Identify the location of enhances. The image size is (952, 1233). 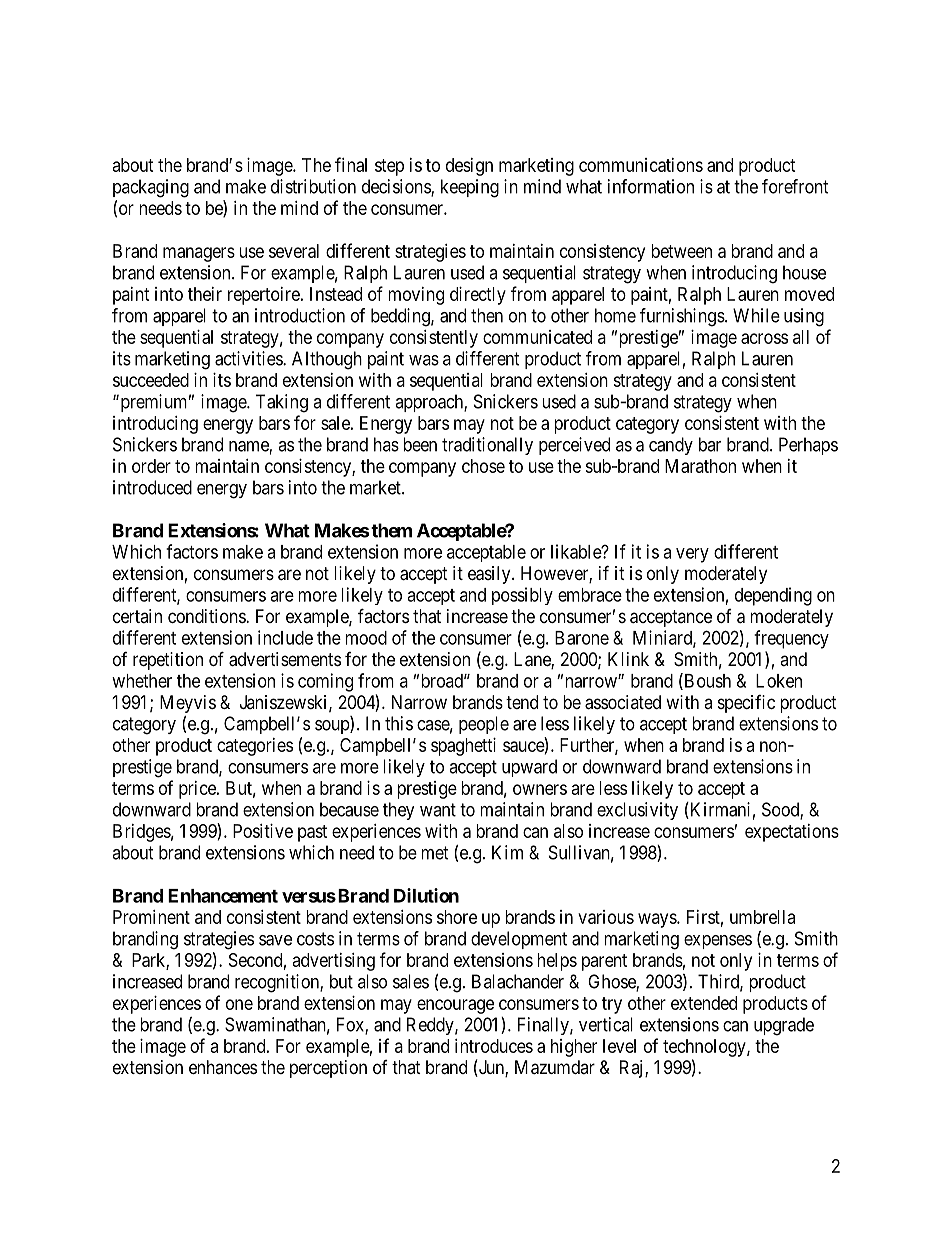
(223, 1067).
